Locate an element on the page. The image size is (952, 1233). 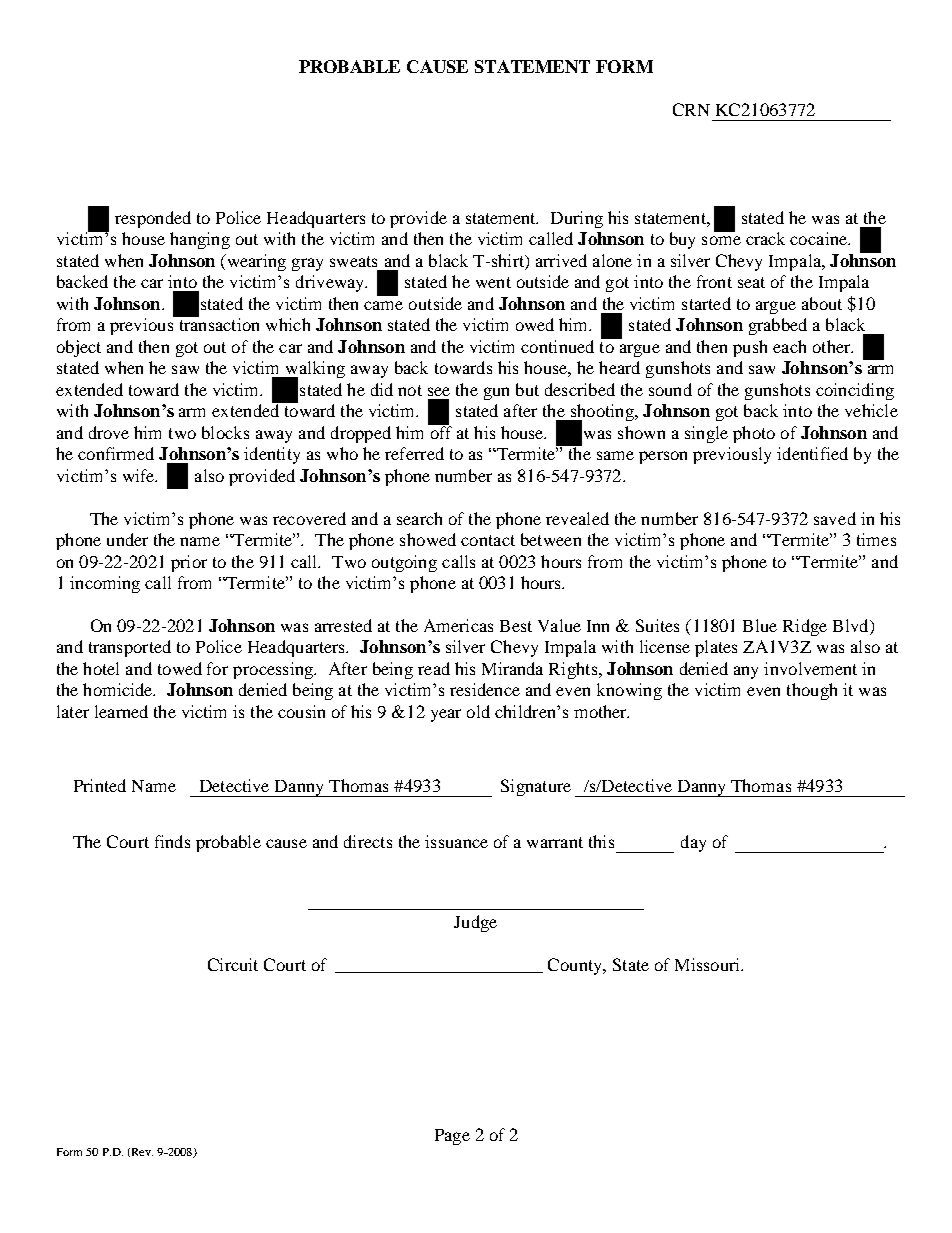
hanging is located at coordinates (200, 240).
